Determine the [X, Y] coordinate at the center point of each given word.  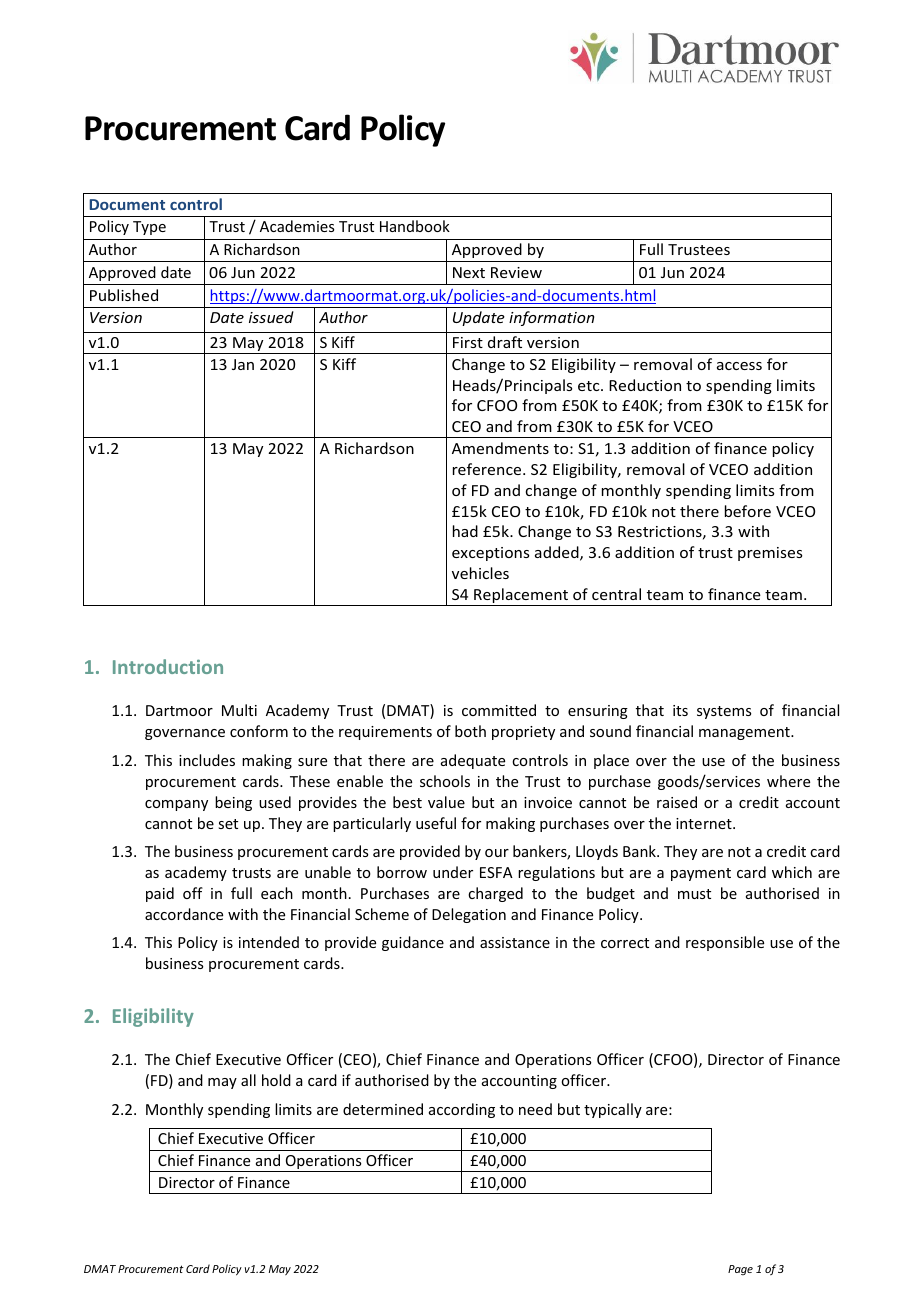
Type [149, 228]
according [462, 1110]
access [739, 366]
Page [740, 1270]
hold [276, 1080]
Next [469, 272]
